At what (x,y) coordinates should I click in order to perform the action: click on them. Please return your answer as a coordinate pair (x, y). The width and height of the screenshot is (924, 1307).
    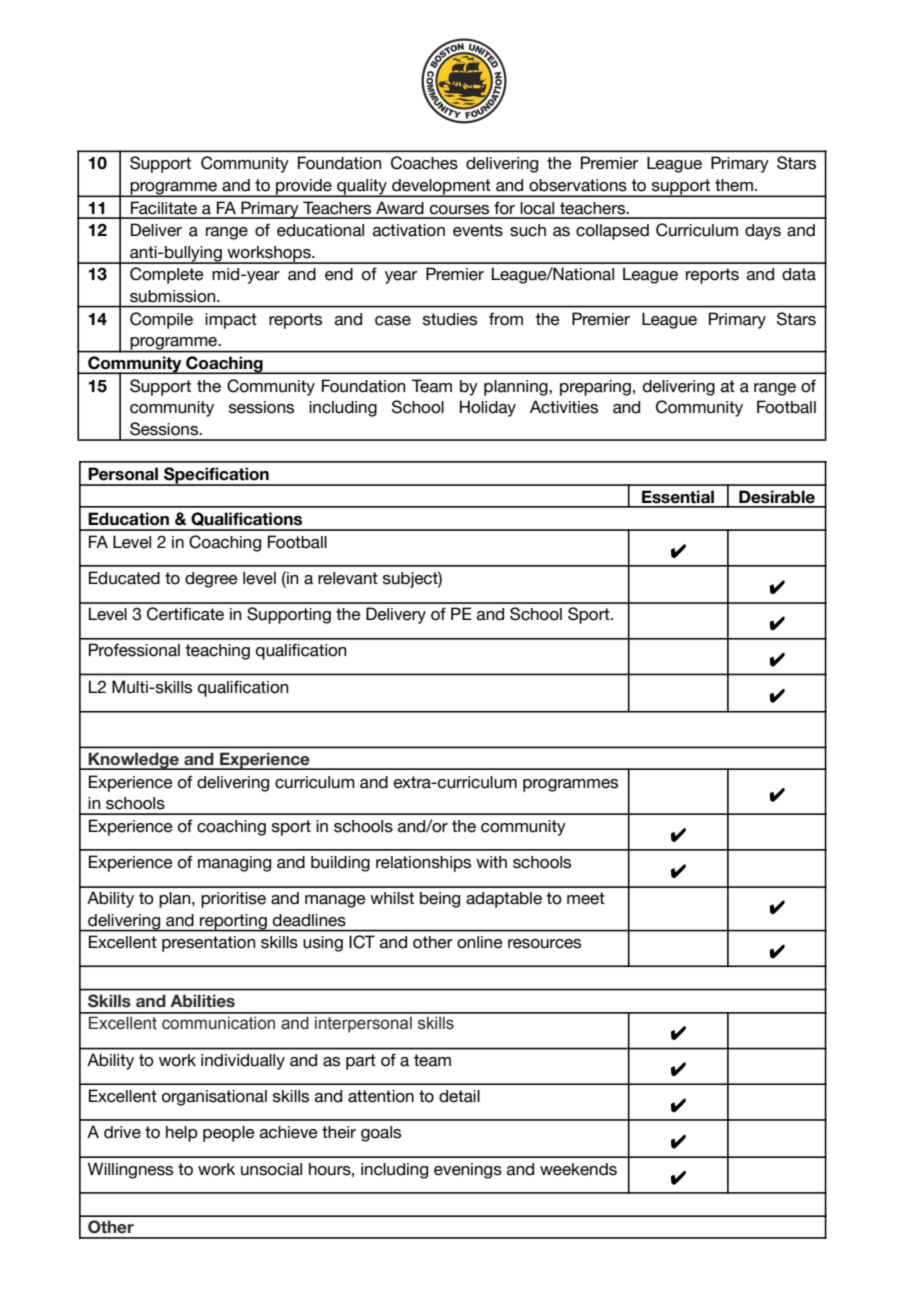
    Looking at the image, I should click on (734, 185).
